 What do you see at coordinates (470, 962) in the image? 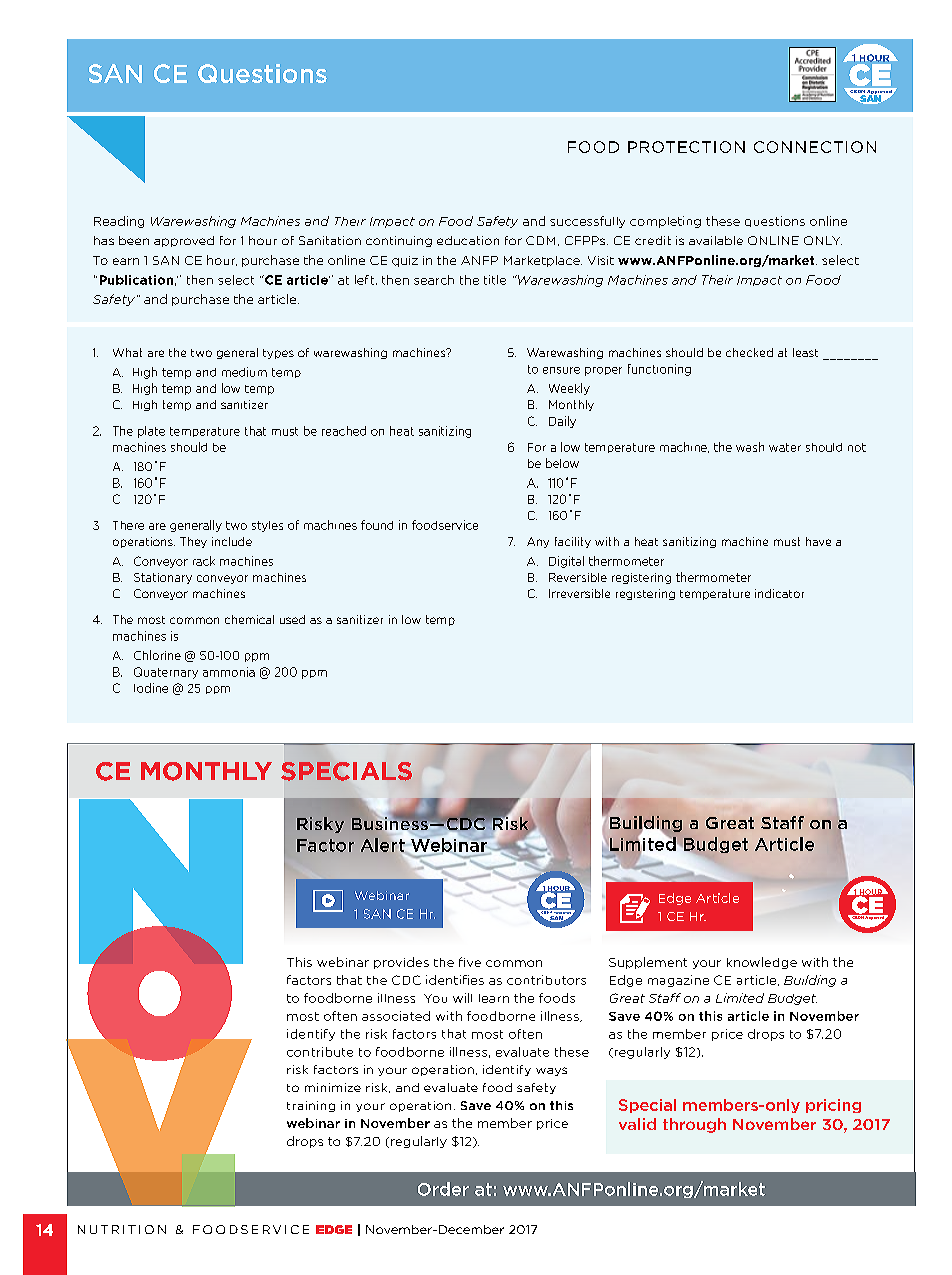
I see `five` at bounding box center [470, 962].
